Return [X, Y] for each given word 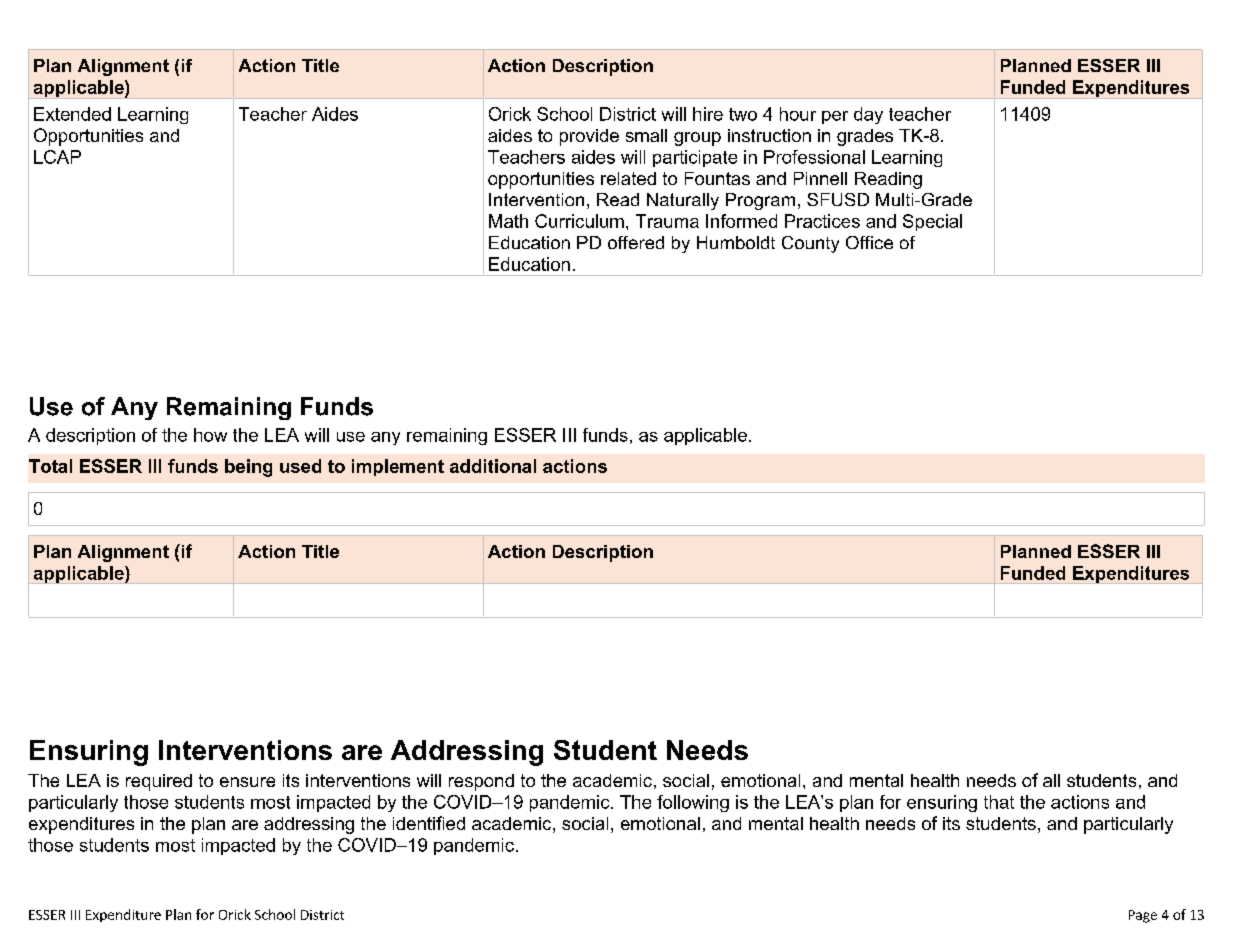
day [868, 115]
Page [1143, 916]
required [159, 782]
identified [429, 823]
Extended [72, 114]
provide [589, 137]
